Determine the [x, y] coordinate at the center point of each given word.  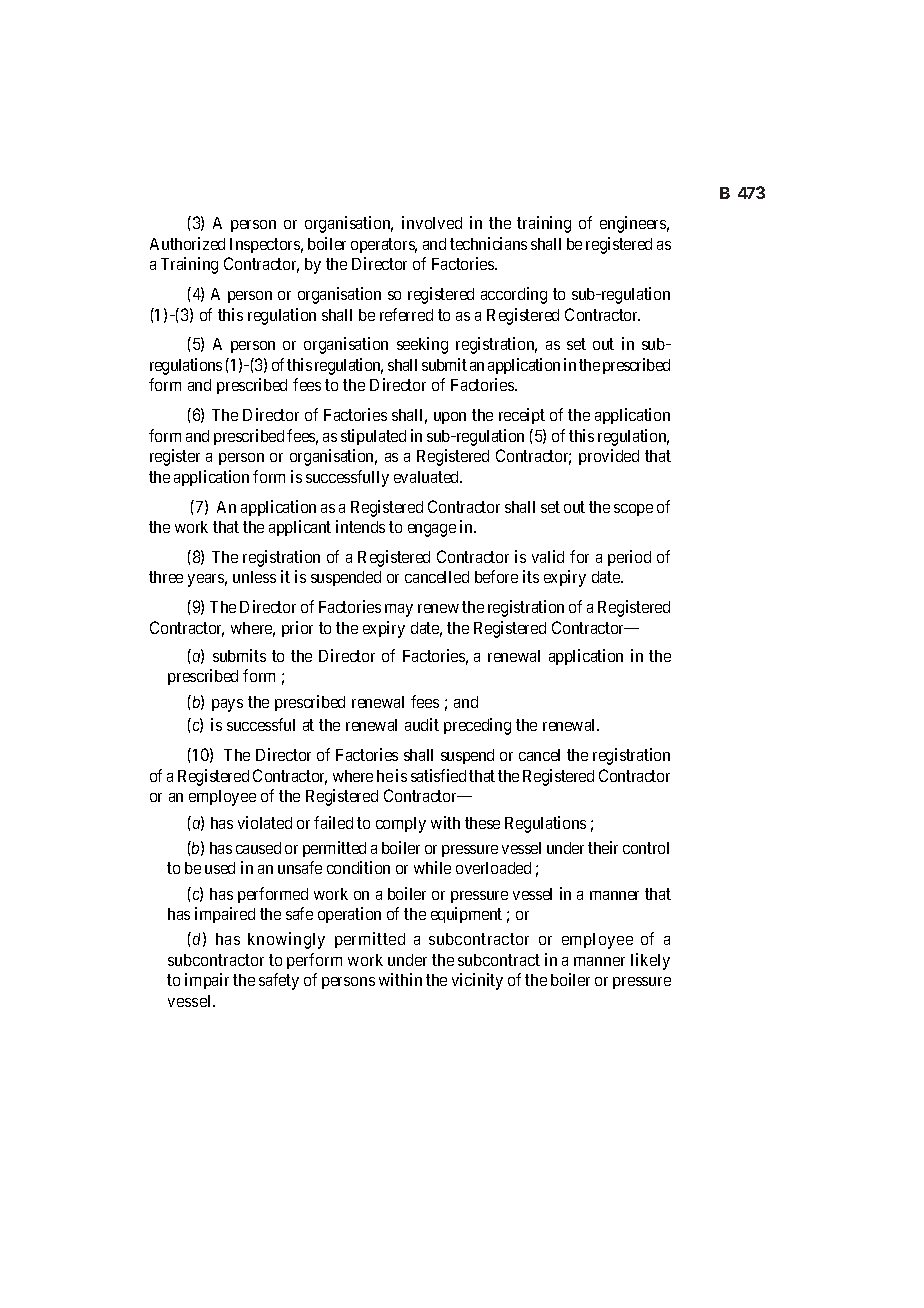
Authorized [187, 243]
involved [432, 222]
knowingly [286, 940]
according [514, 295]
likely [650, 961]
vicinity [477, 981]
